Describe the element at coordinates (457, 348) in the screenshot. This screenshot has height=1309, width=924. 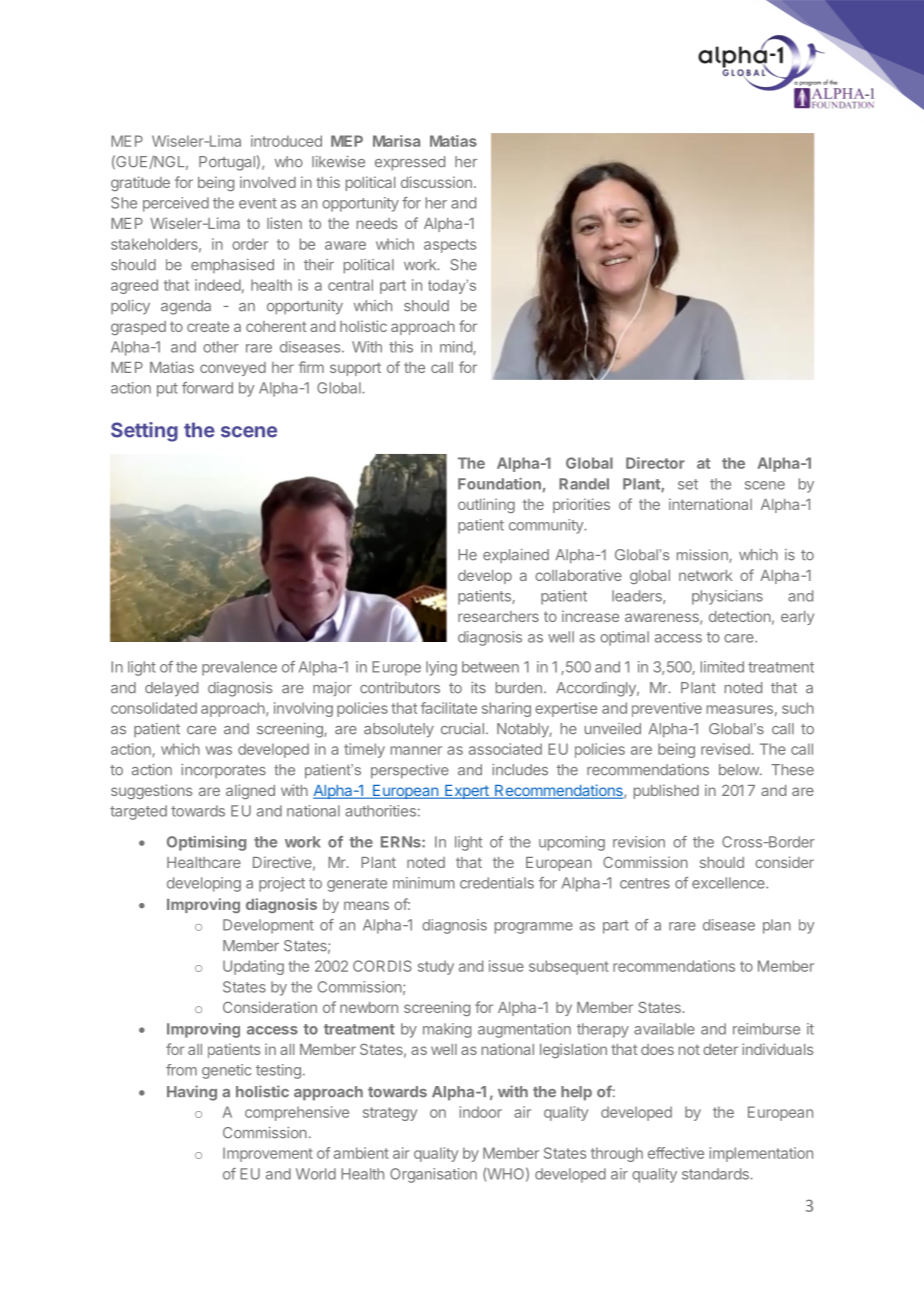
I see `mind` at that location.
